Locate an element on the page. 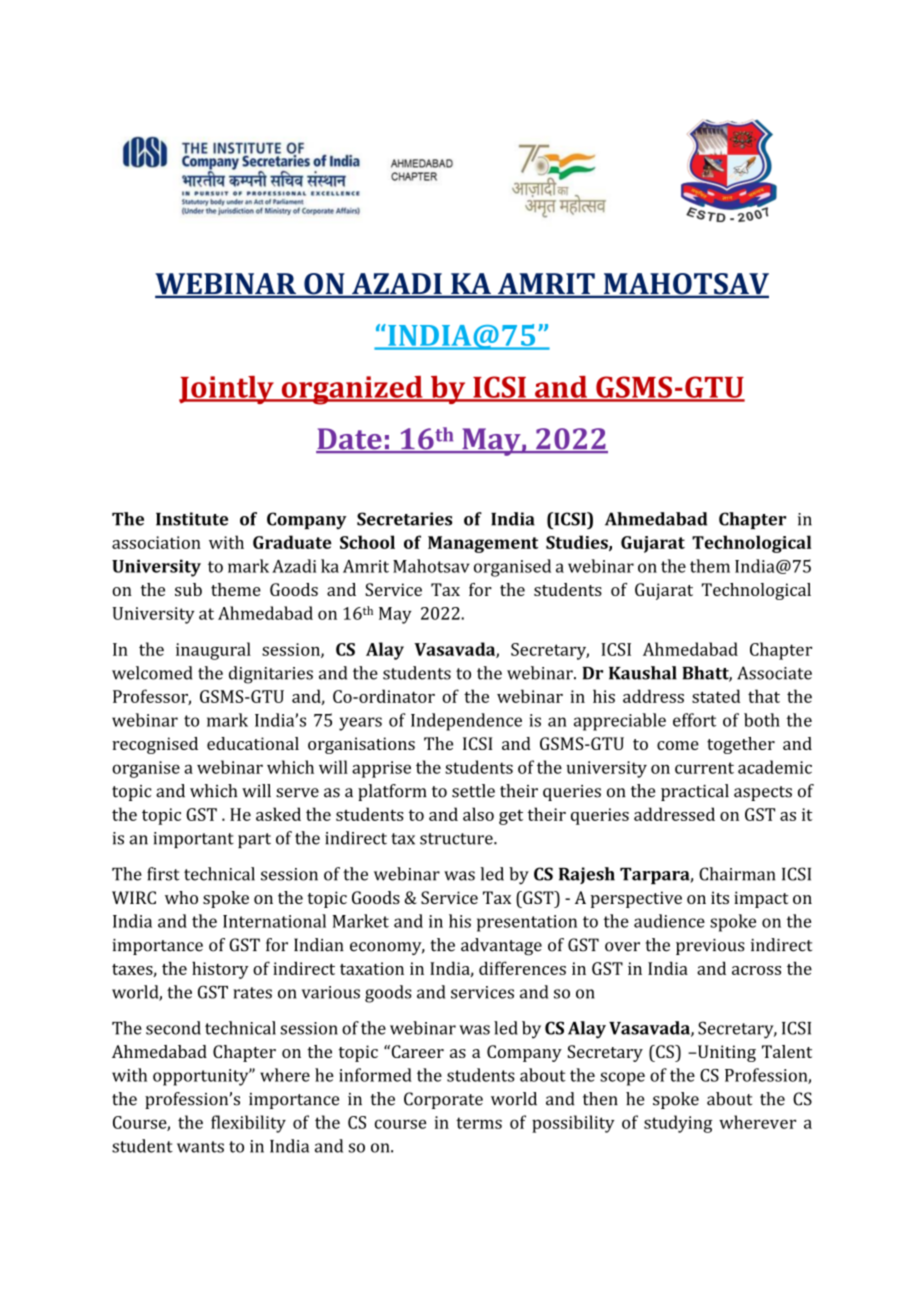 Image resolution: width=924 pixels, height=1308 pixels. Associate is located at coordinates (774, 673).
